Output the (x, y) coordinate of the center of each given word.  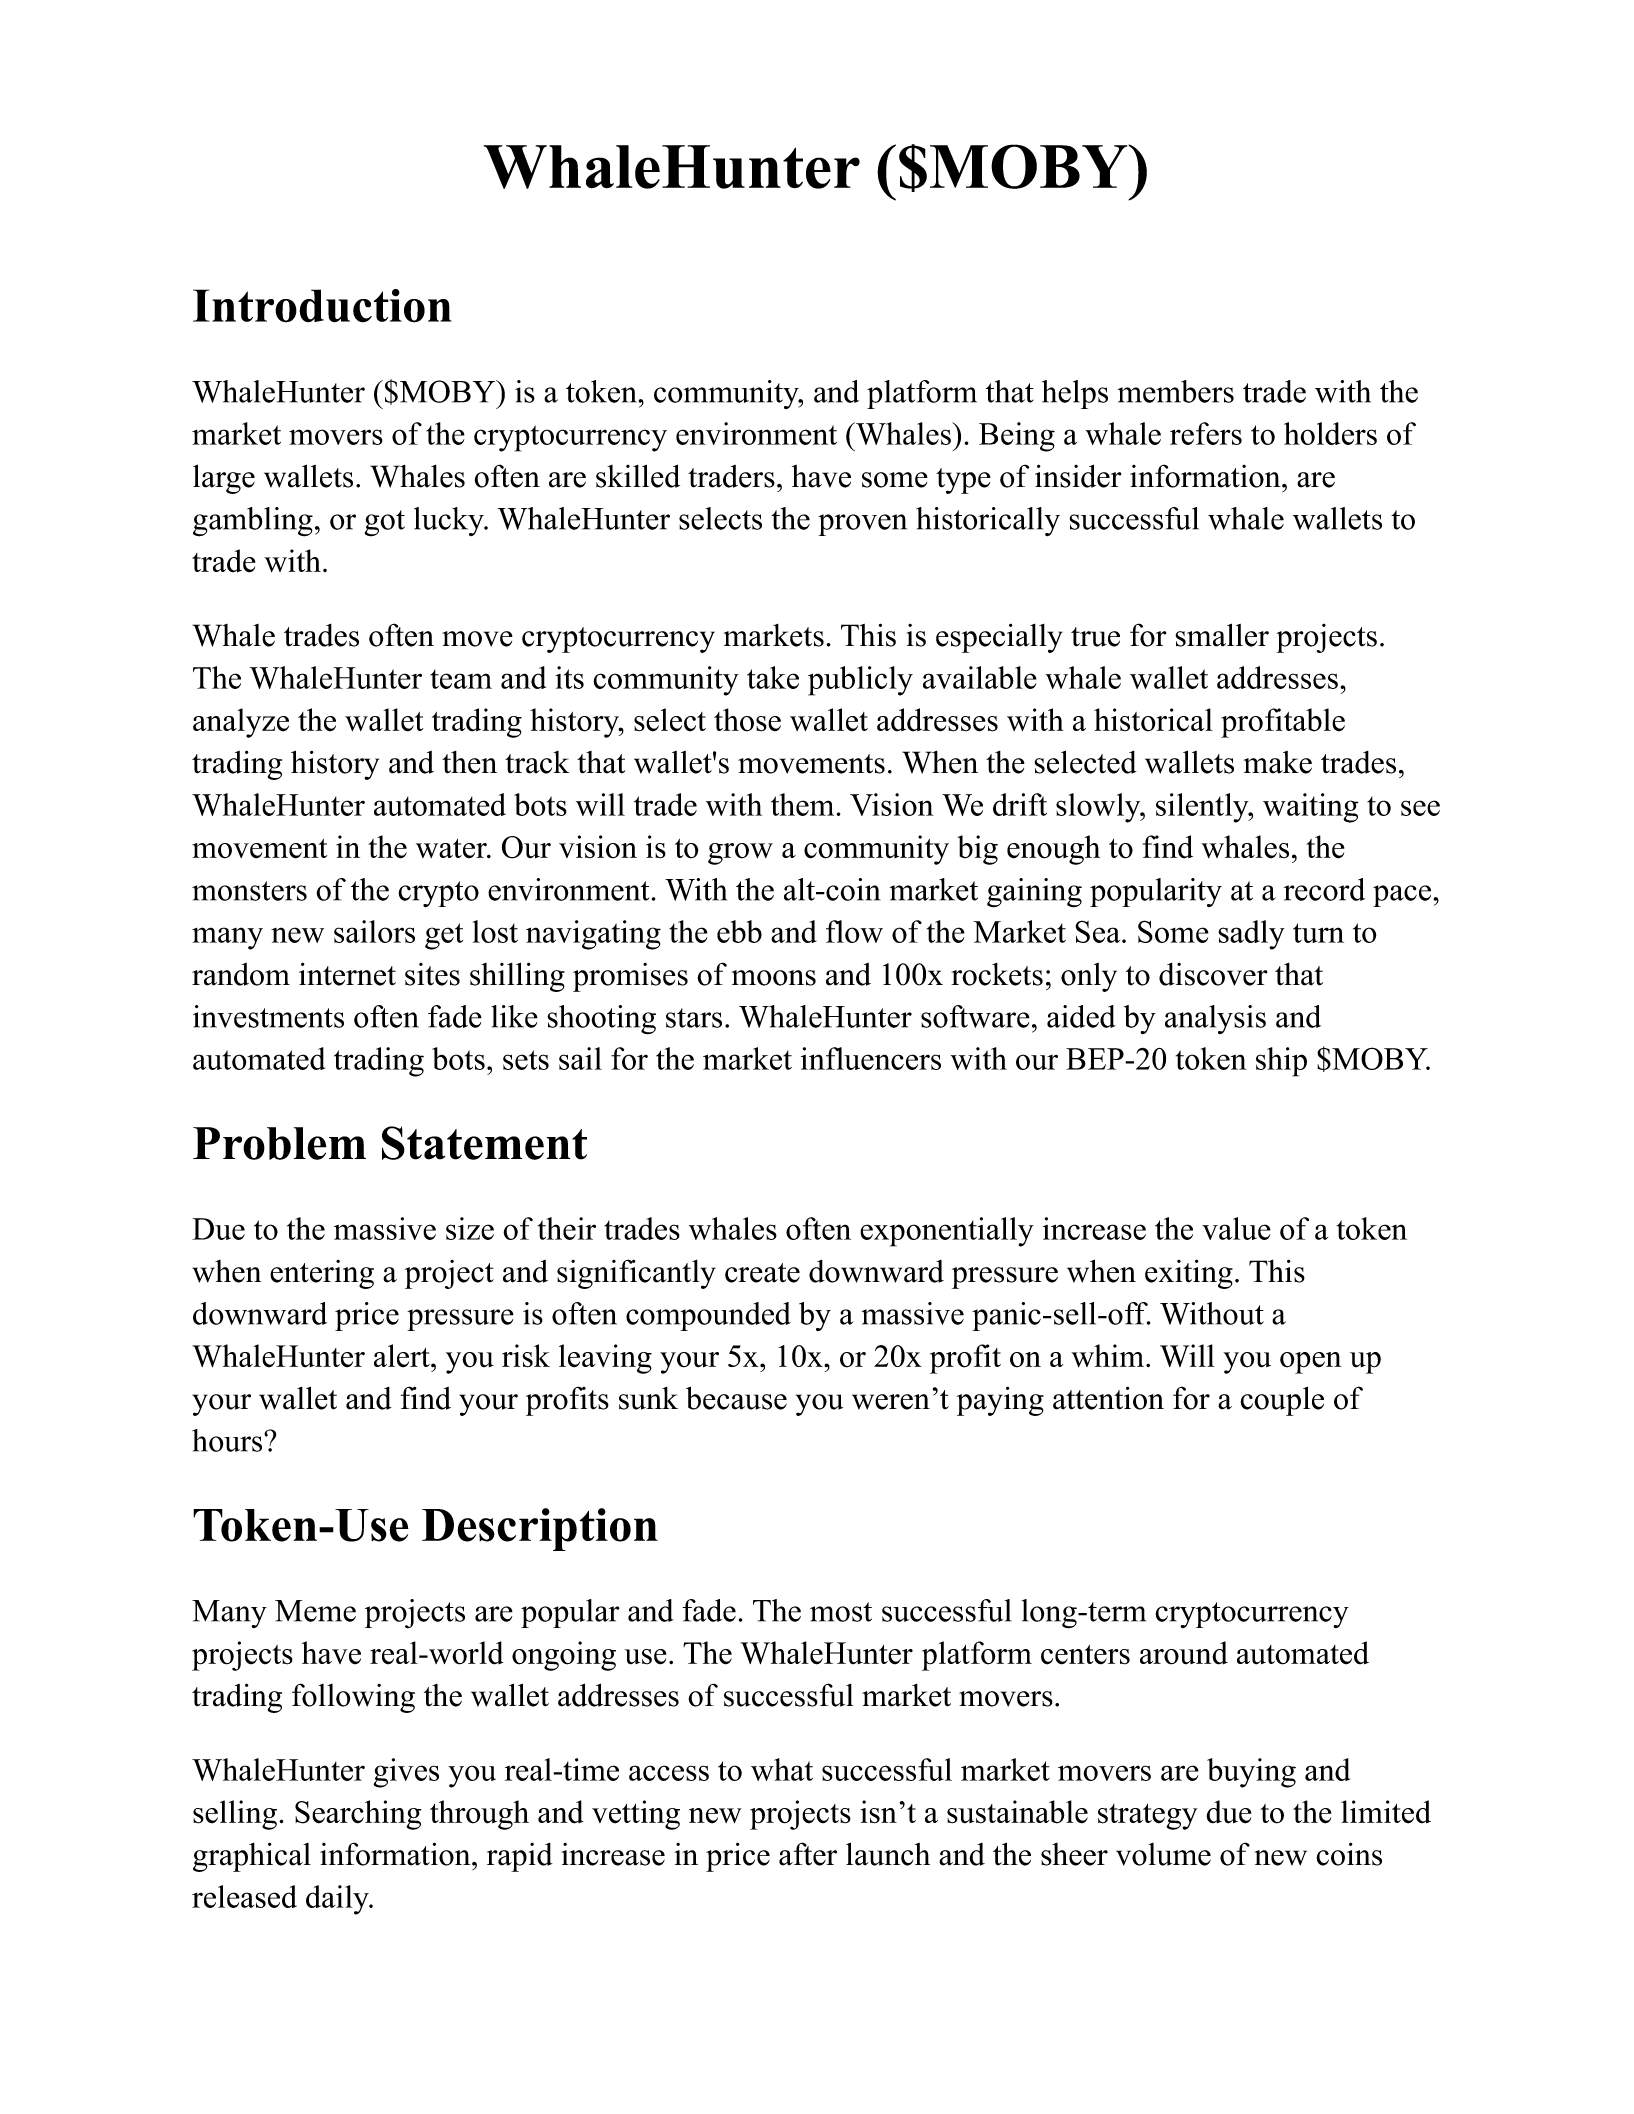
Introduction (322, 306)
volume (1163, 1854)
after (808, 1854)
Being (1017, 437)
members (1175, 391)
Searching (358, 1815)
